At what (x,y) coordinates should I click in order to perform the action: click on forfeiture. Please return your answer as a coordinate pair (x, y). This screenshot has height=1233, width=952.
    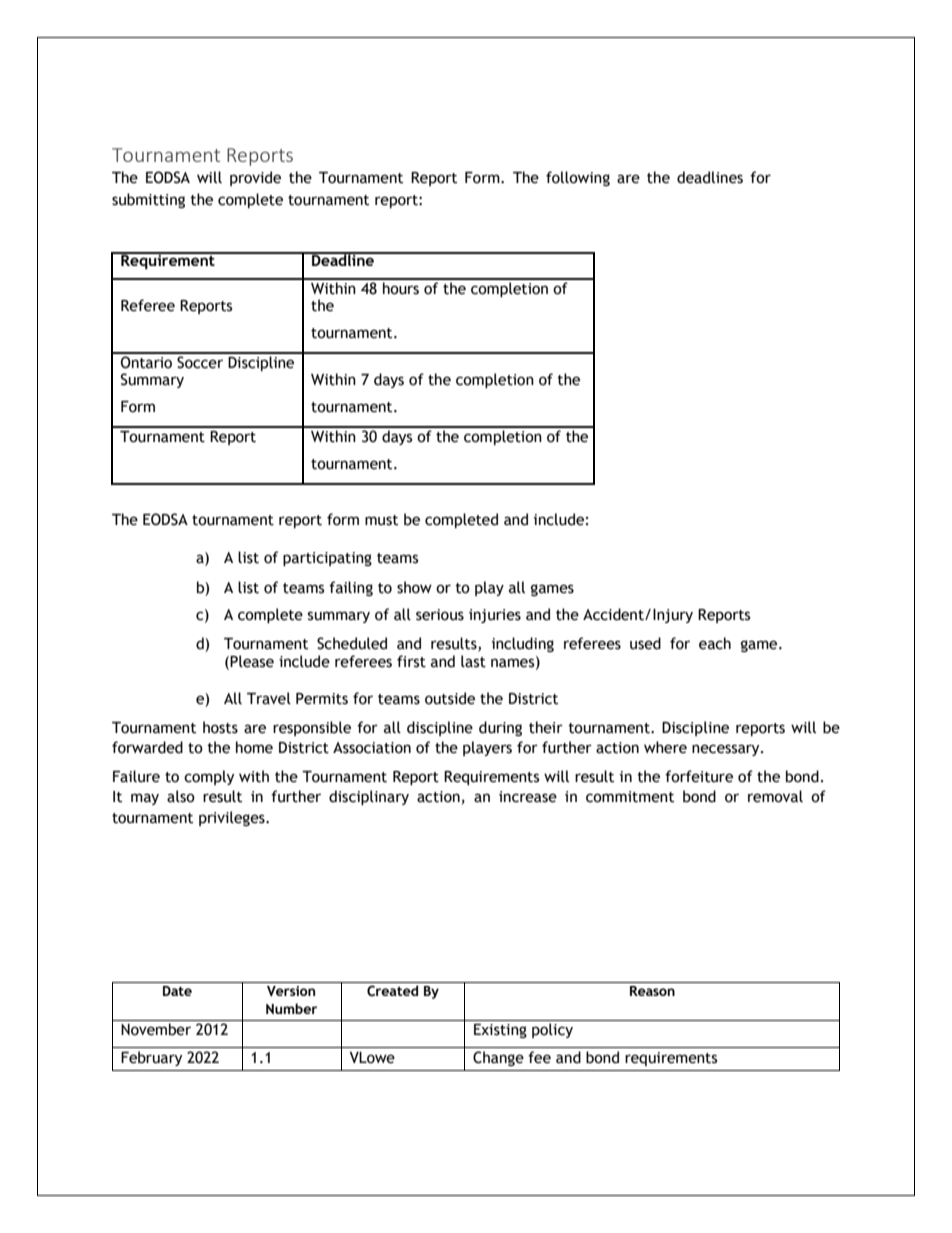
    Looking at the image, I should click on (699, 776).
